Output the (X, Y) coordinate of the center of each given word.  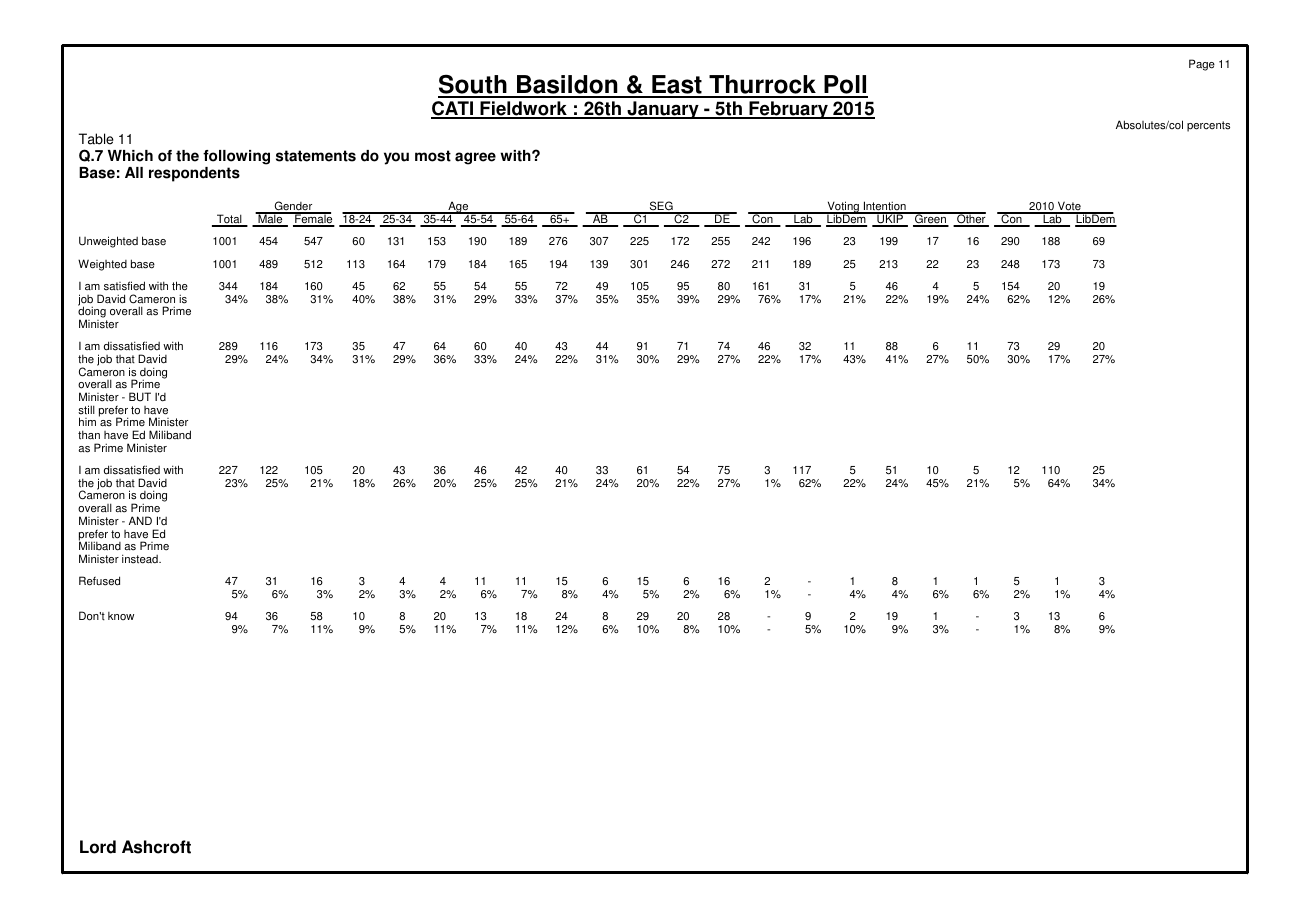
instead (141, 559)
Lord (98, 847)
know (121, 616)
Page (1202, 65)
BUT (140, 397)
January (663, 110)
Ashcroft (156, 847)
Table (96, 139)
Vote (1069, 207)
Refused (99, 581)
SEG (661, 207)
